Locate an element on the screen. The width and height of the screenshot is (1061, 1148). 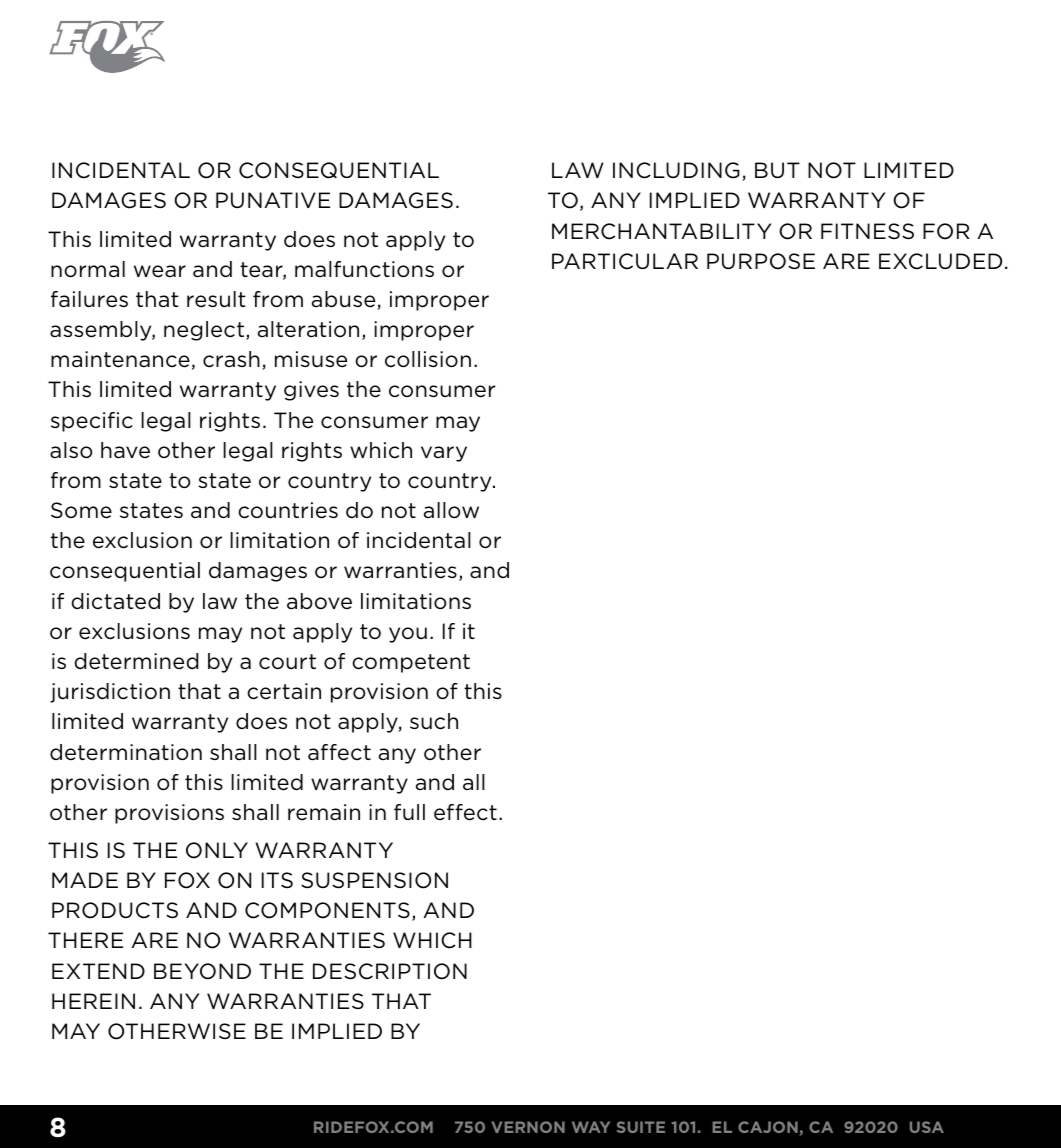
determination is located at coordinates (126, 752).
